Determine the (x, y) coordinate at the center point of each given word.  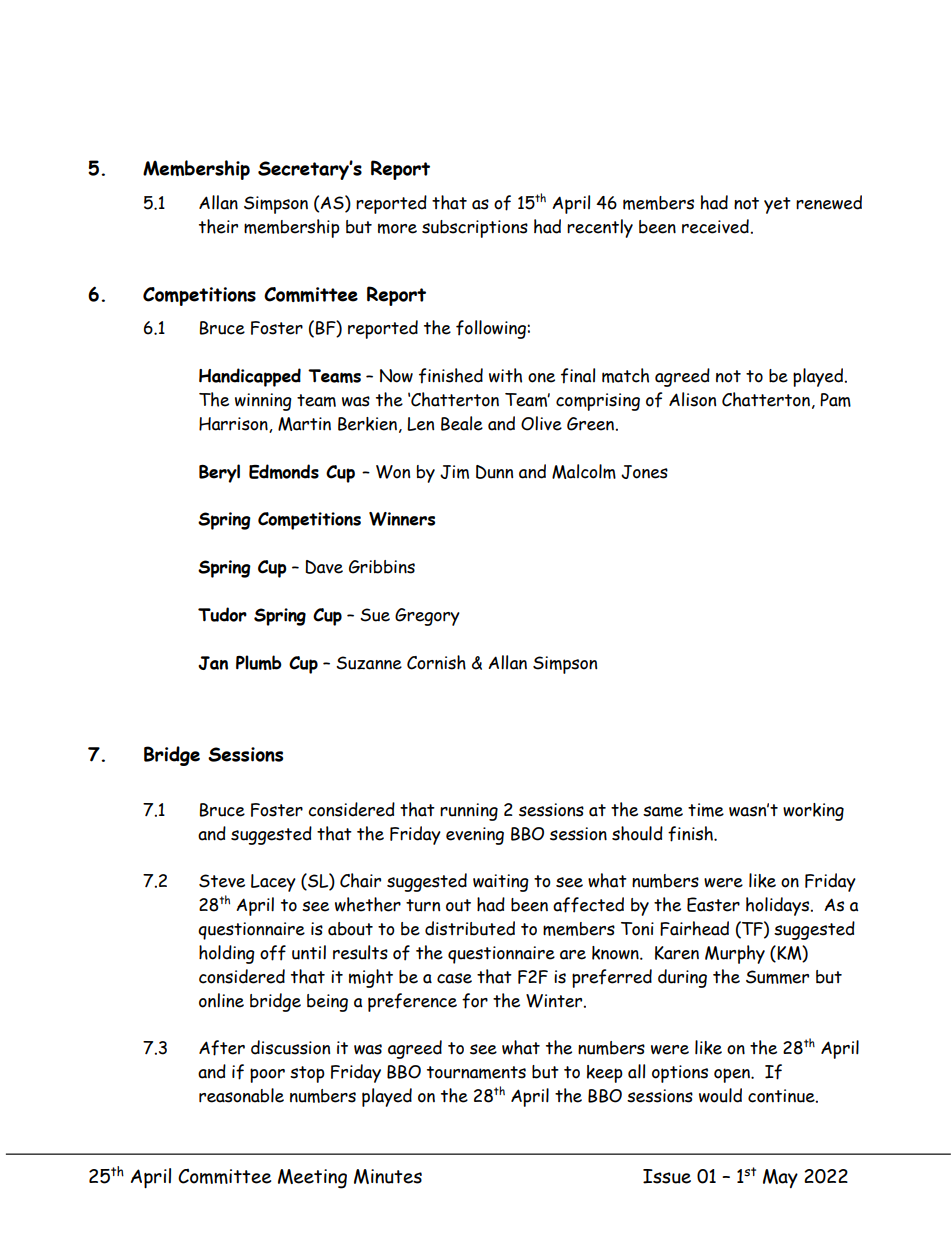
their (218, 226)
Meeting (312, 1179)
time (706, 810)
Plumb (259, 662)
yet (777, 205)
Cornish (436, 662)
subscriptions (475, 229)
